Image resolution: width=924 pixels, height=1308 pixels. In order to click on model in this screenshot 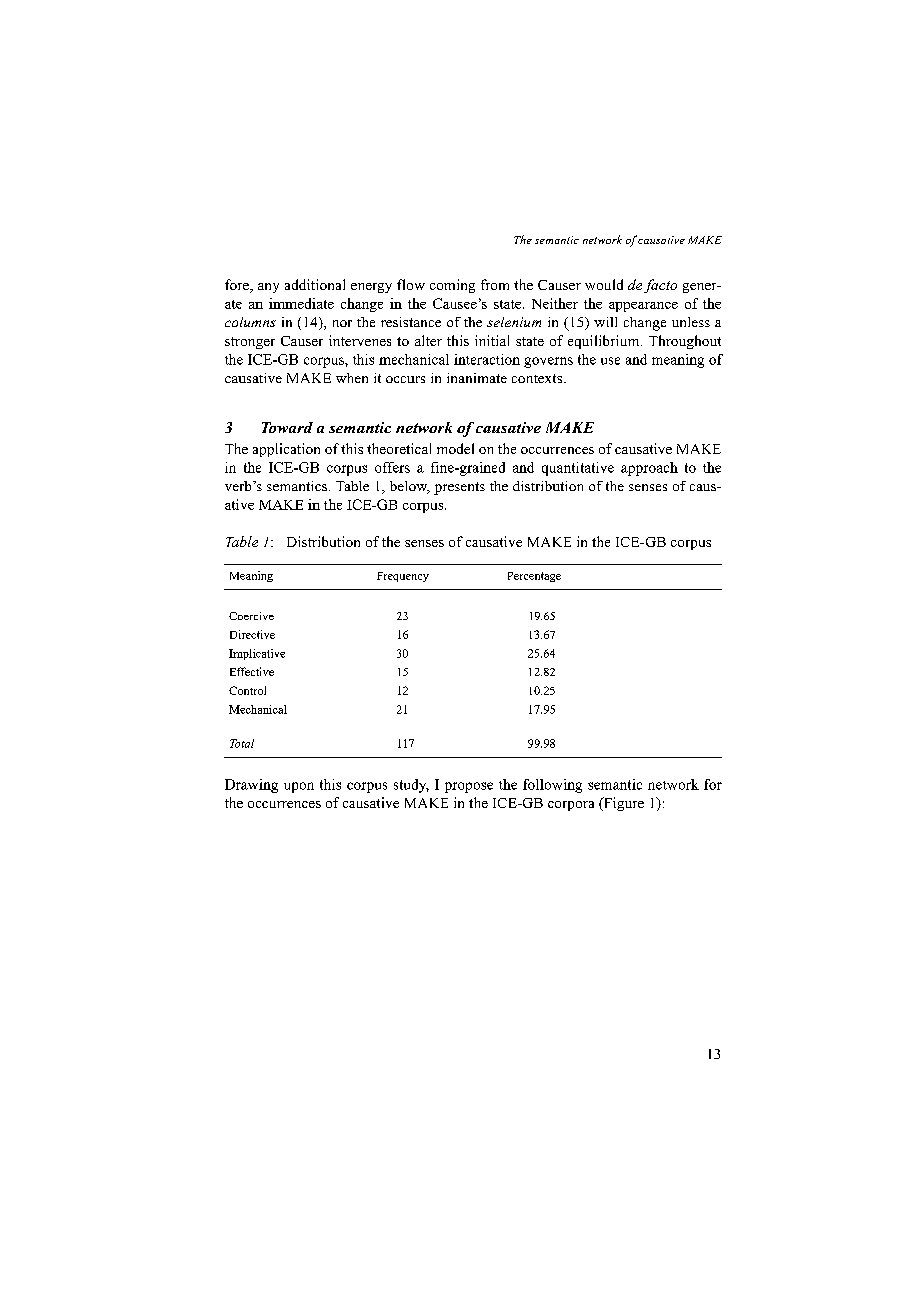, I will do `click(455, 448)`.
